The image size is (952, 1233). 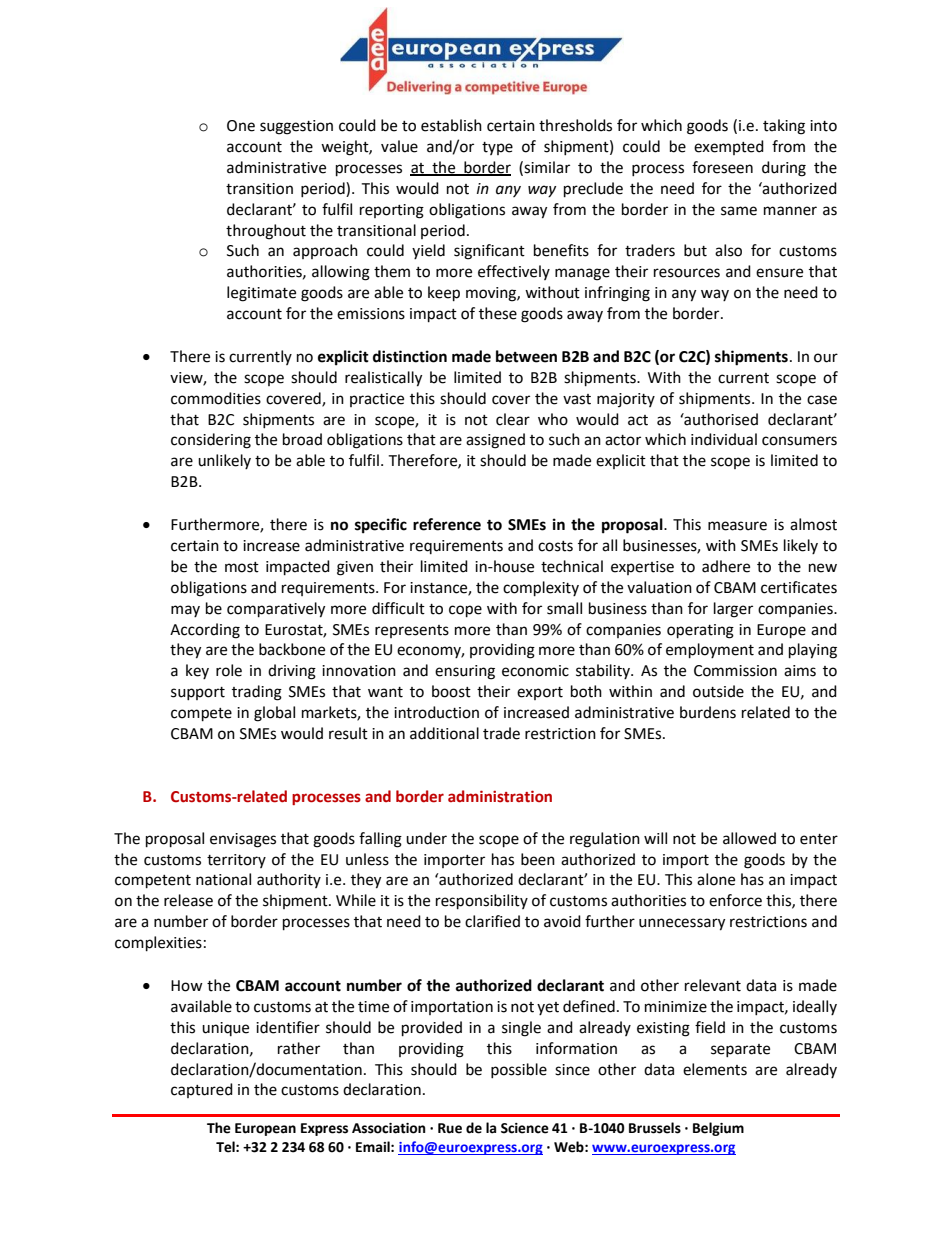 What do you see at coordinates (495, 441) in the document?
I see `assigned` at bounding box center [495, 441].
